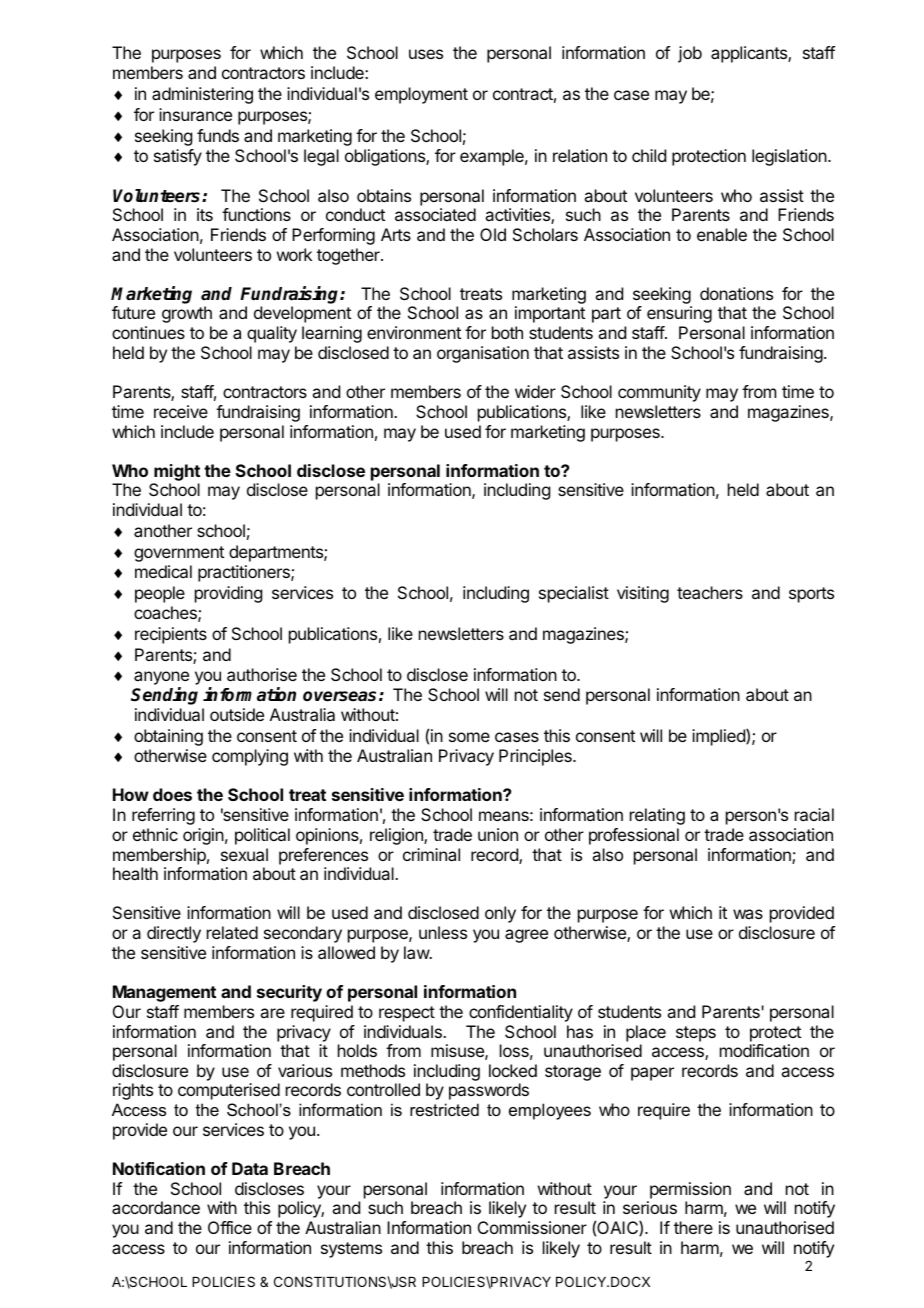 This document has height=1308, width=924. I want to click on administering, so click(202, 95).
